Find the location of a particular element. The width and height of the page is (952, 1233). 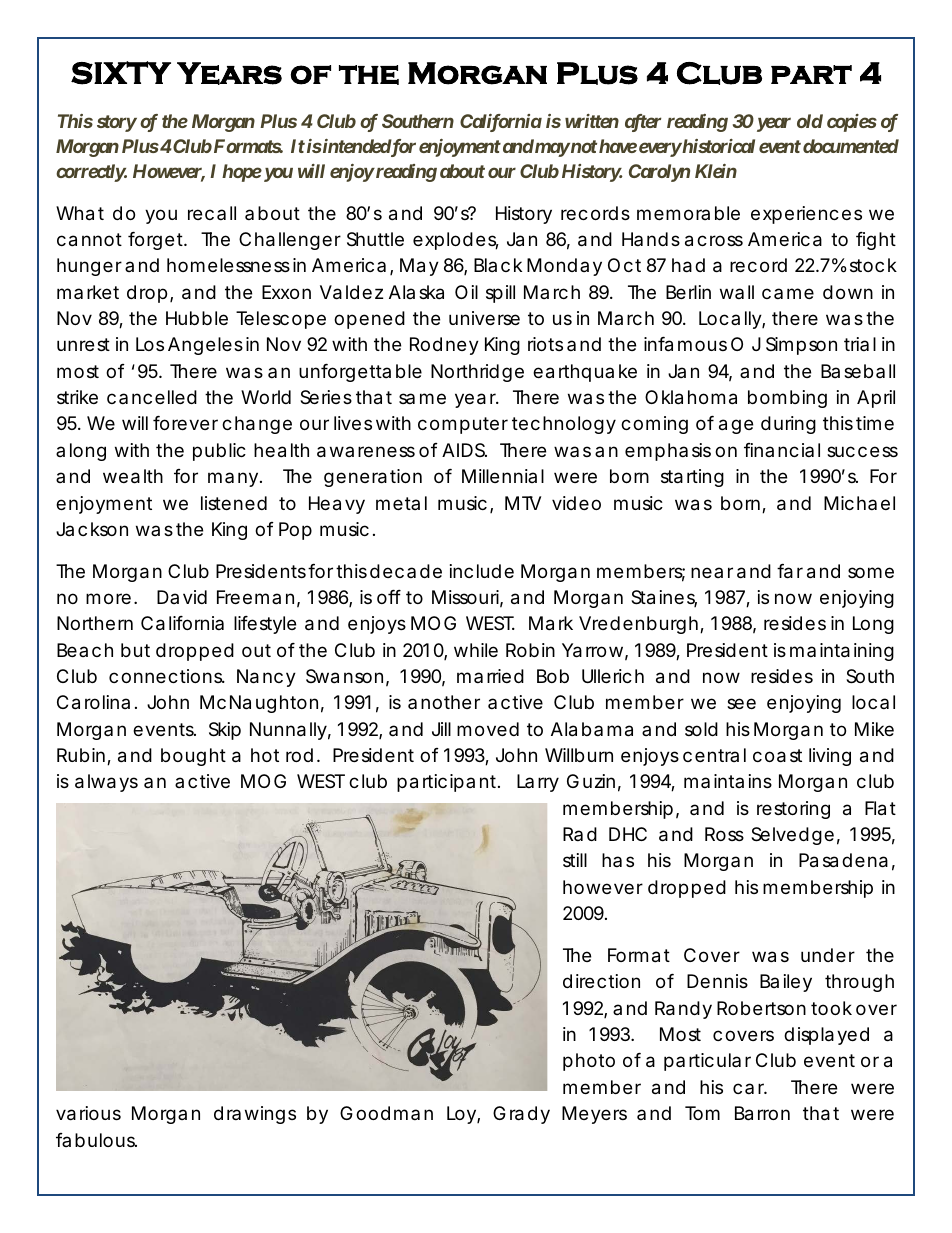

drawings is located at coordinates (255, 1115).
